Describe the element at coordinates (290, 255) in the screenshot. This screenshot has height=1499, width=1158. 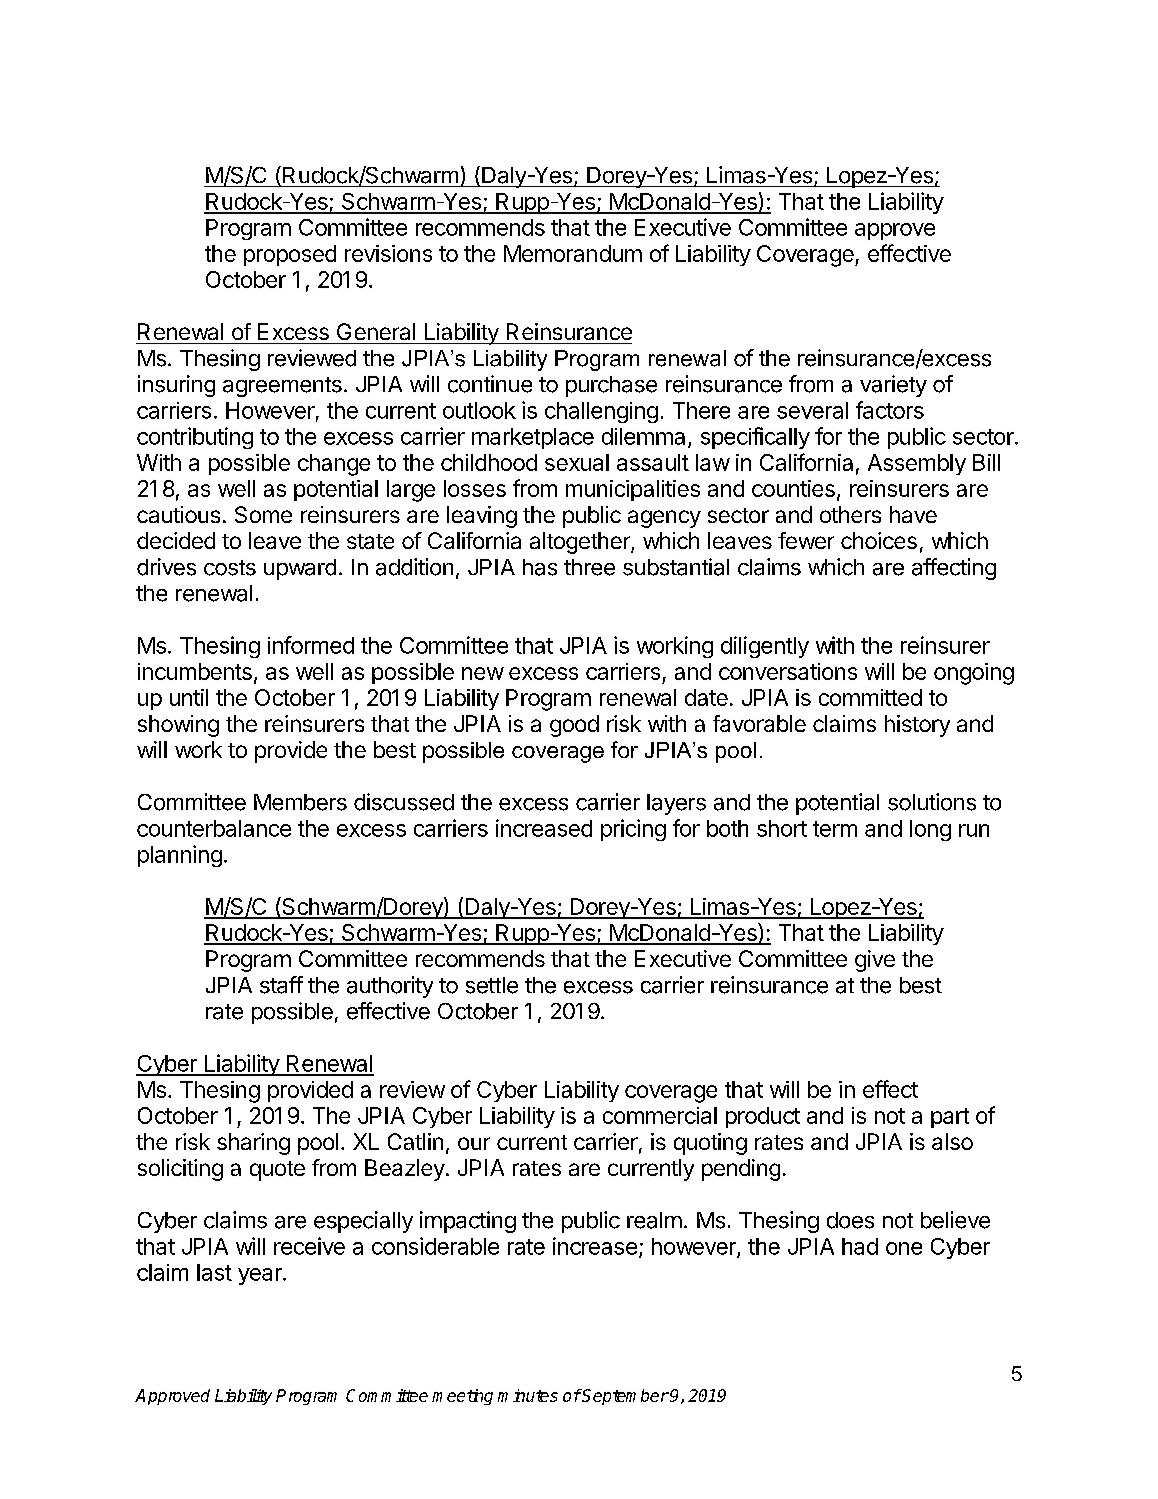
I see `proposed` at that location.
